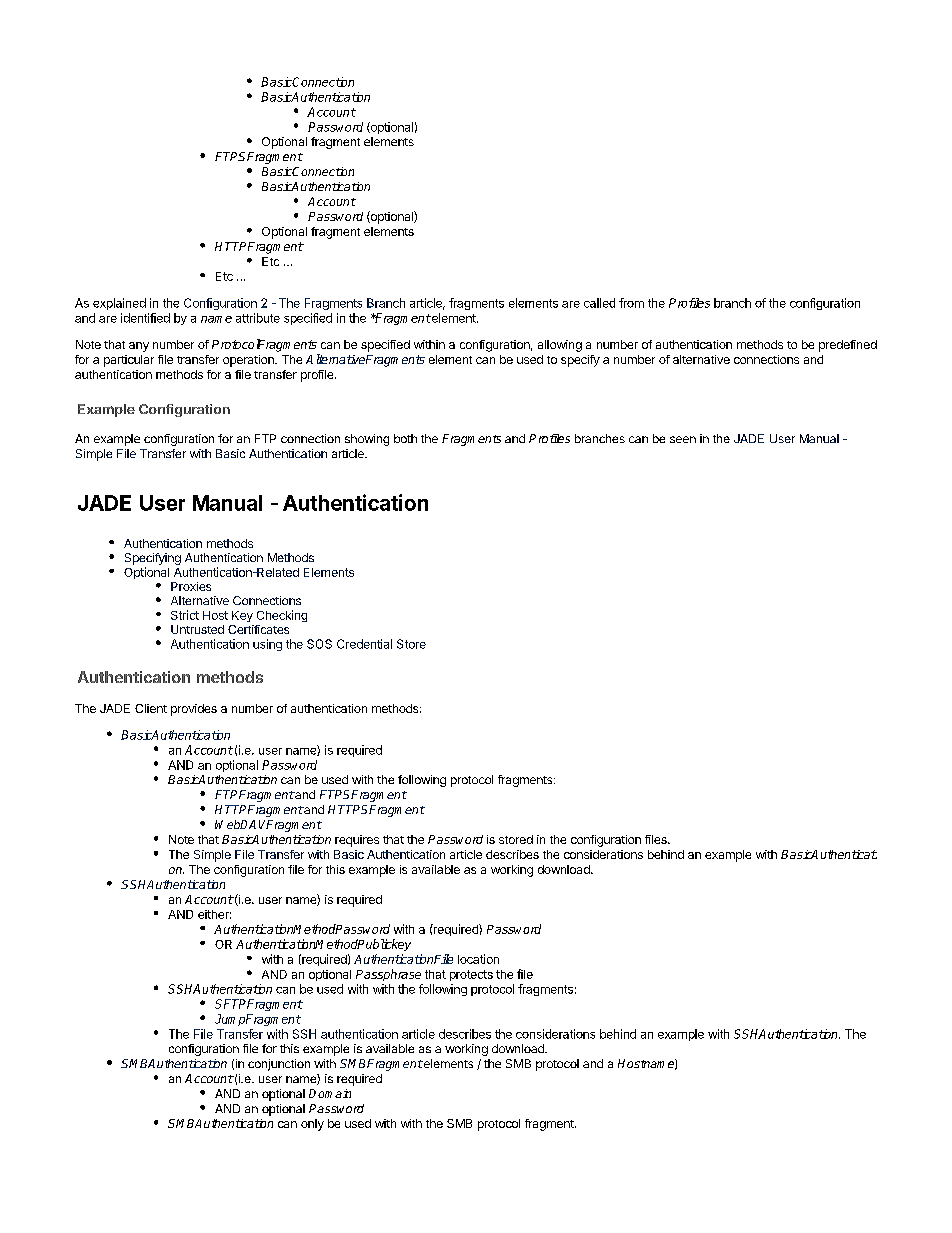  What do you see at coordinates (471, 975) in the screenshot?
I see `protects` at bounding box center [471, 975].
